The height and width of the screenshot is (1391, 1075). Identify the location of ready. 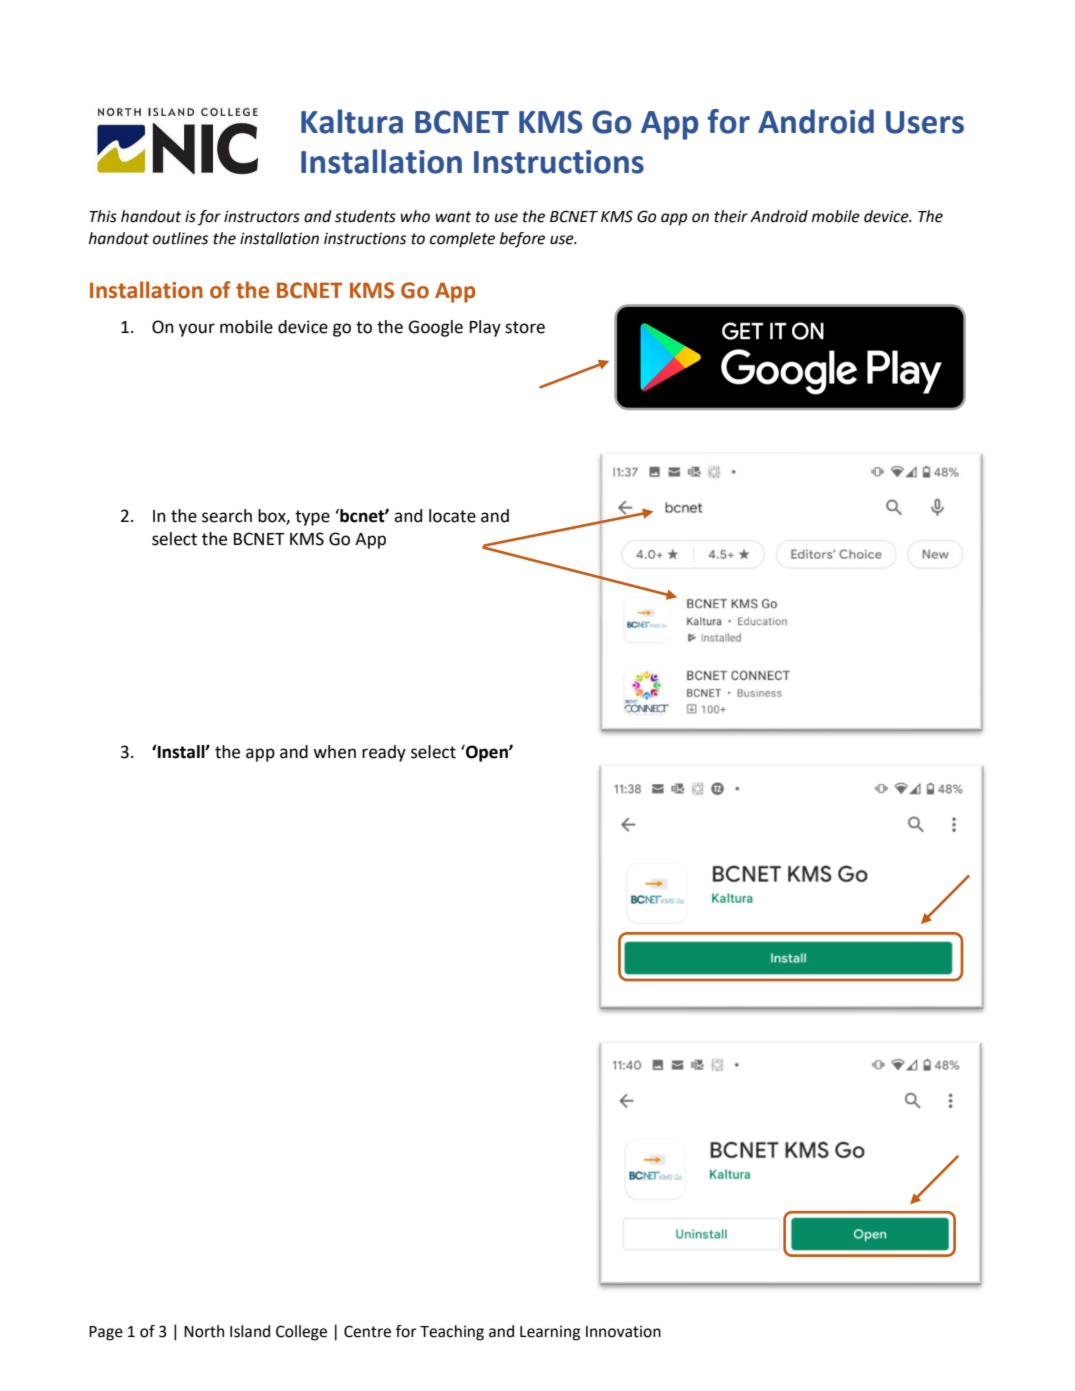
(384, 753).
